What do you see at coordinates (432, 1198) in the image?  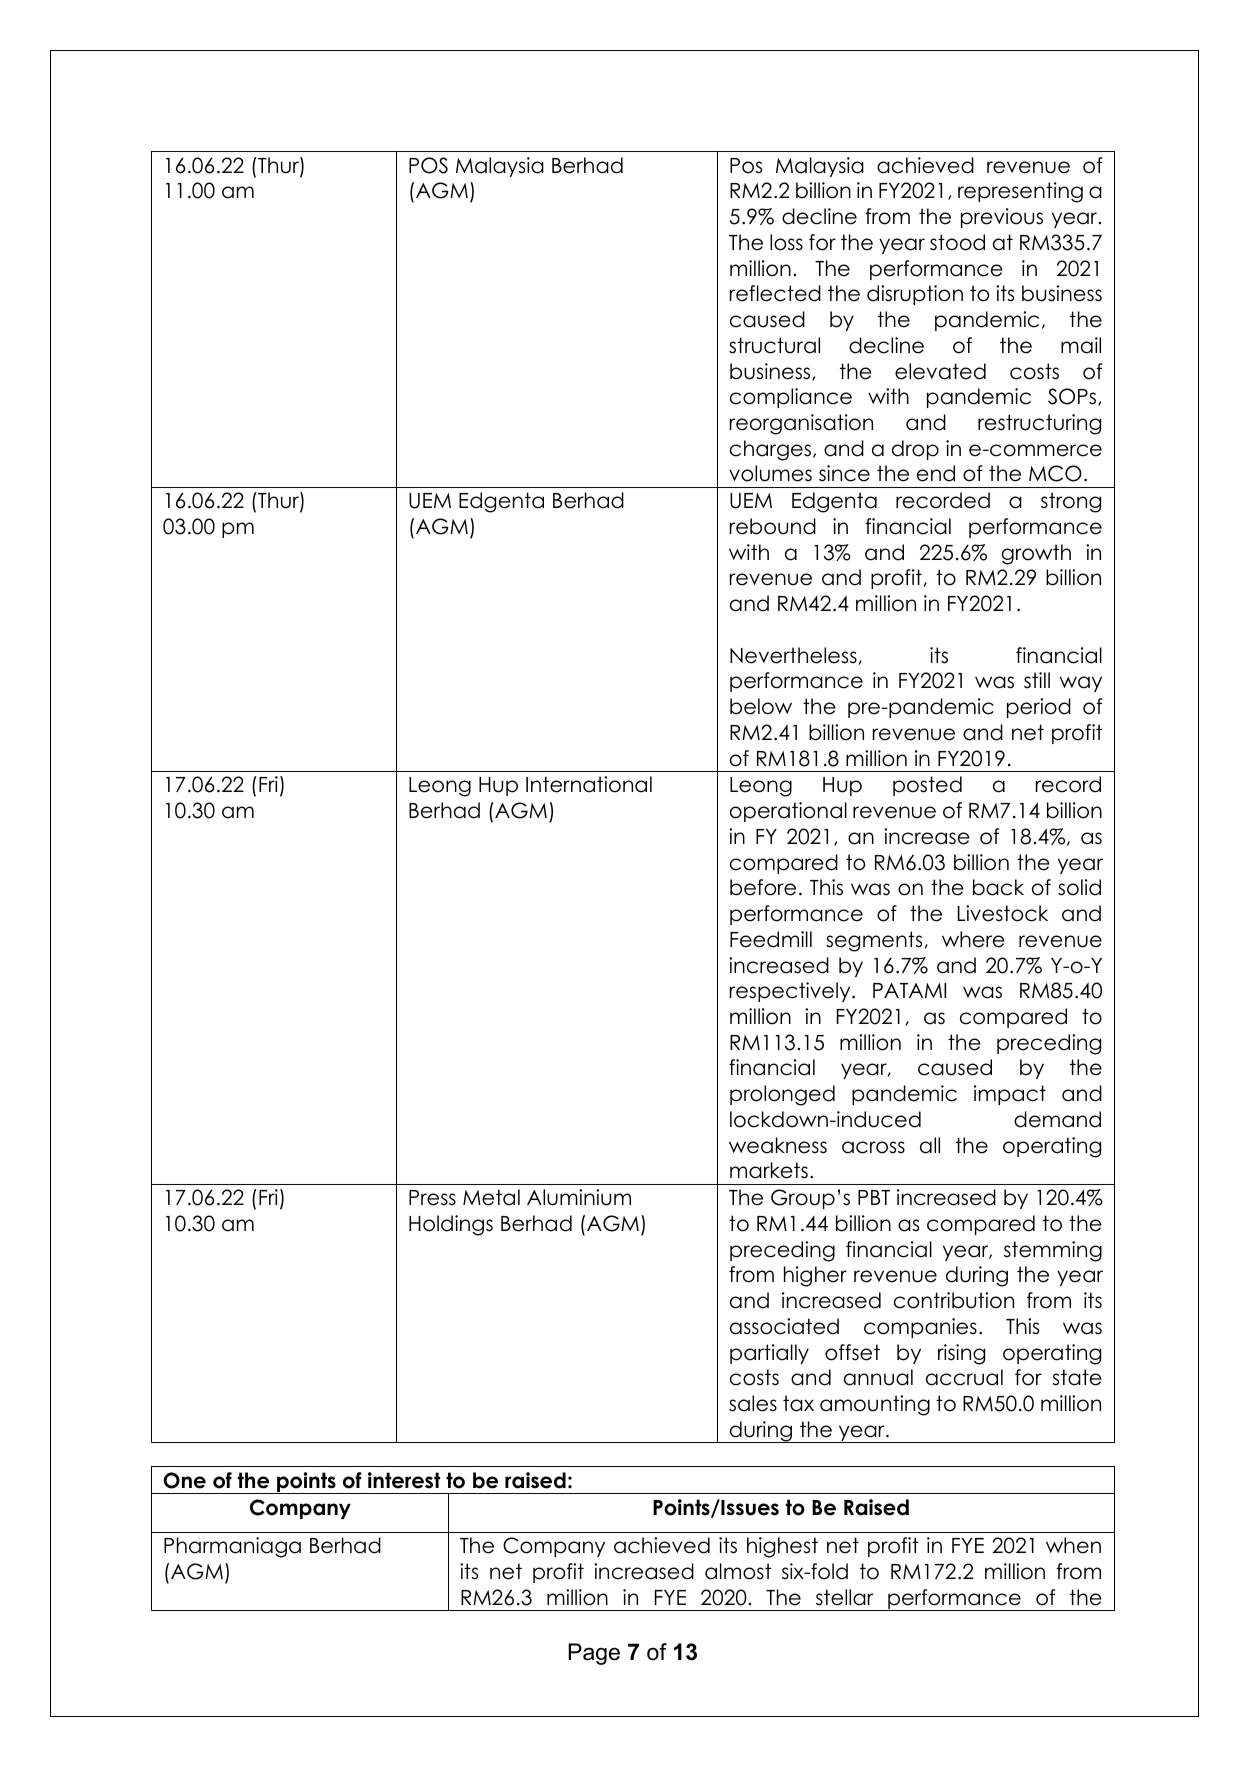 I see `Press` at bounding box center [432, 1198].
